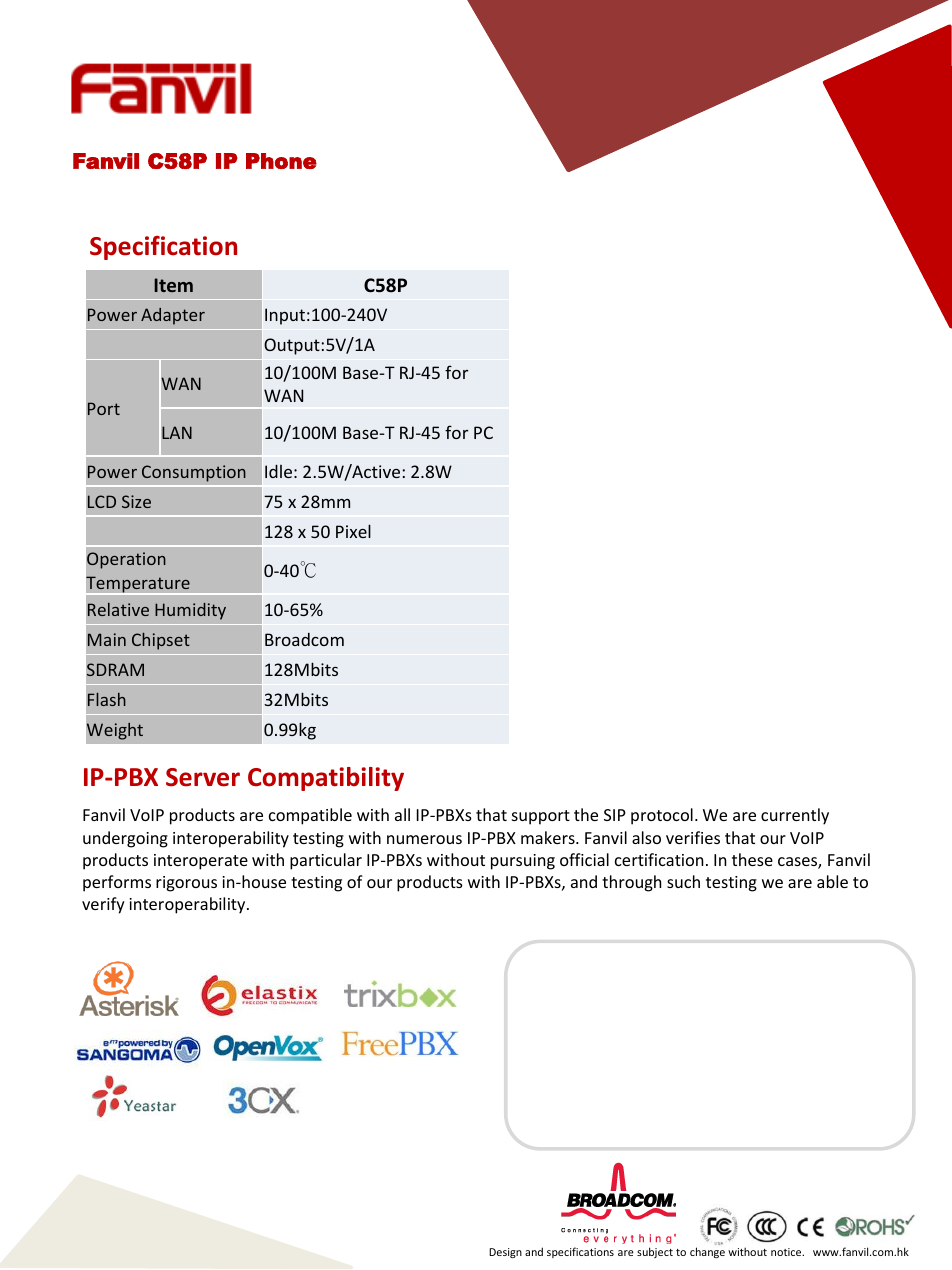 This document has width=952, height=1270. Describe the element at coordinates (505, 1253) in the document. I see `Design` at that location.
